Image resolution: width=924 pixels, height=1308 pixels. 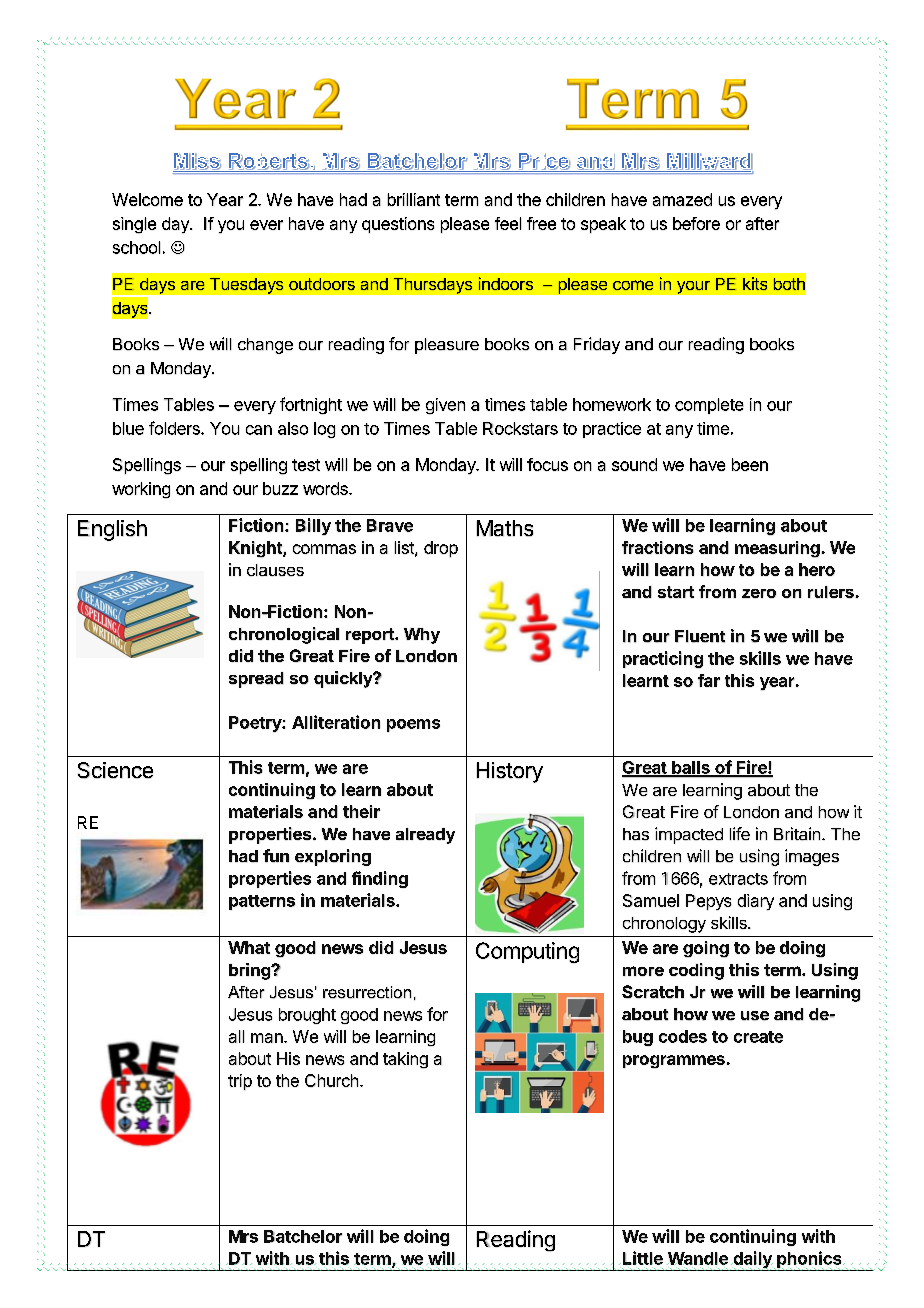 I want to click on Computing, so click(x=527, y=952).
